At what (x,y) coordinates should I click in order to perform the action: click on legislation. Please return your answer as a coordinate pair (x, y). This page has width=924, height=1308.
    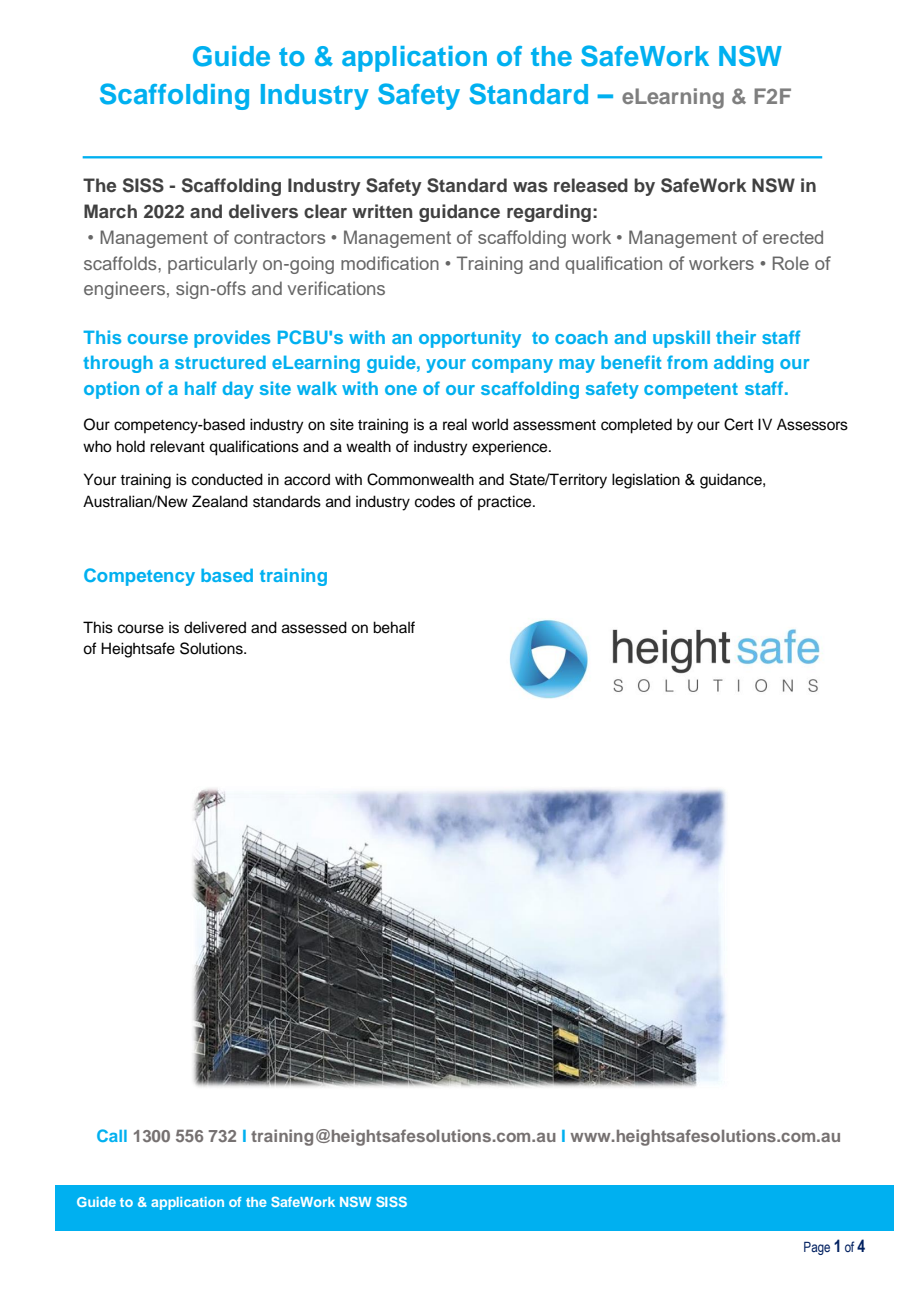
    Looking at the image, I should click on (646, 481).
